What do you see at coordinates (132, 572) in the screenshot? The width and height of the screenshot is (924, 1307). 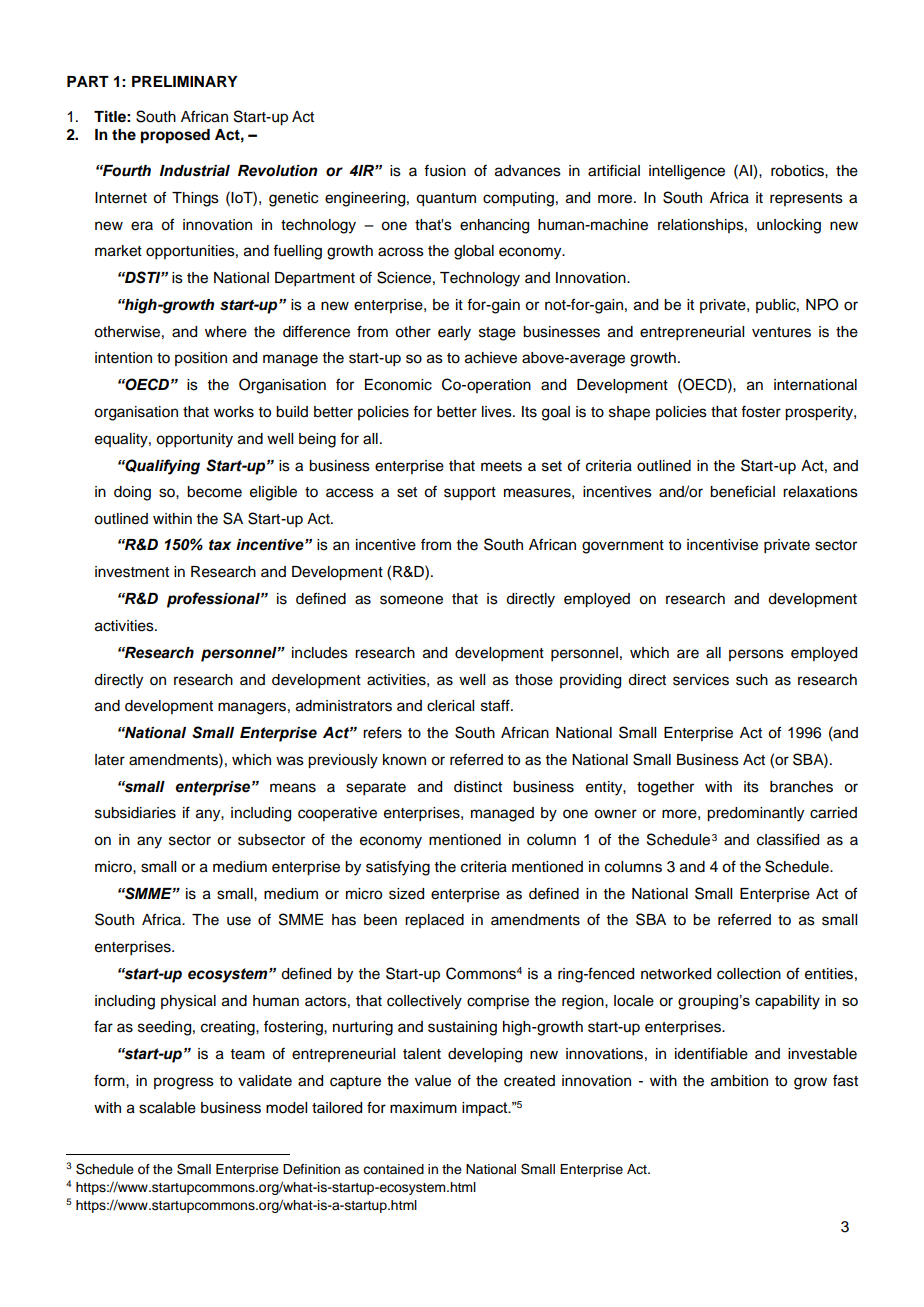 I see `investment` at bounding box center [132, 572].
